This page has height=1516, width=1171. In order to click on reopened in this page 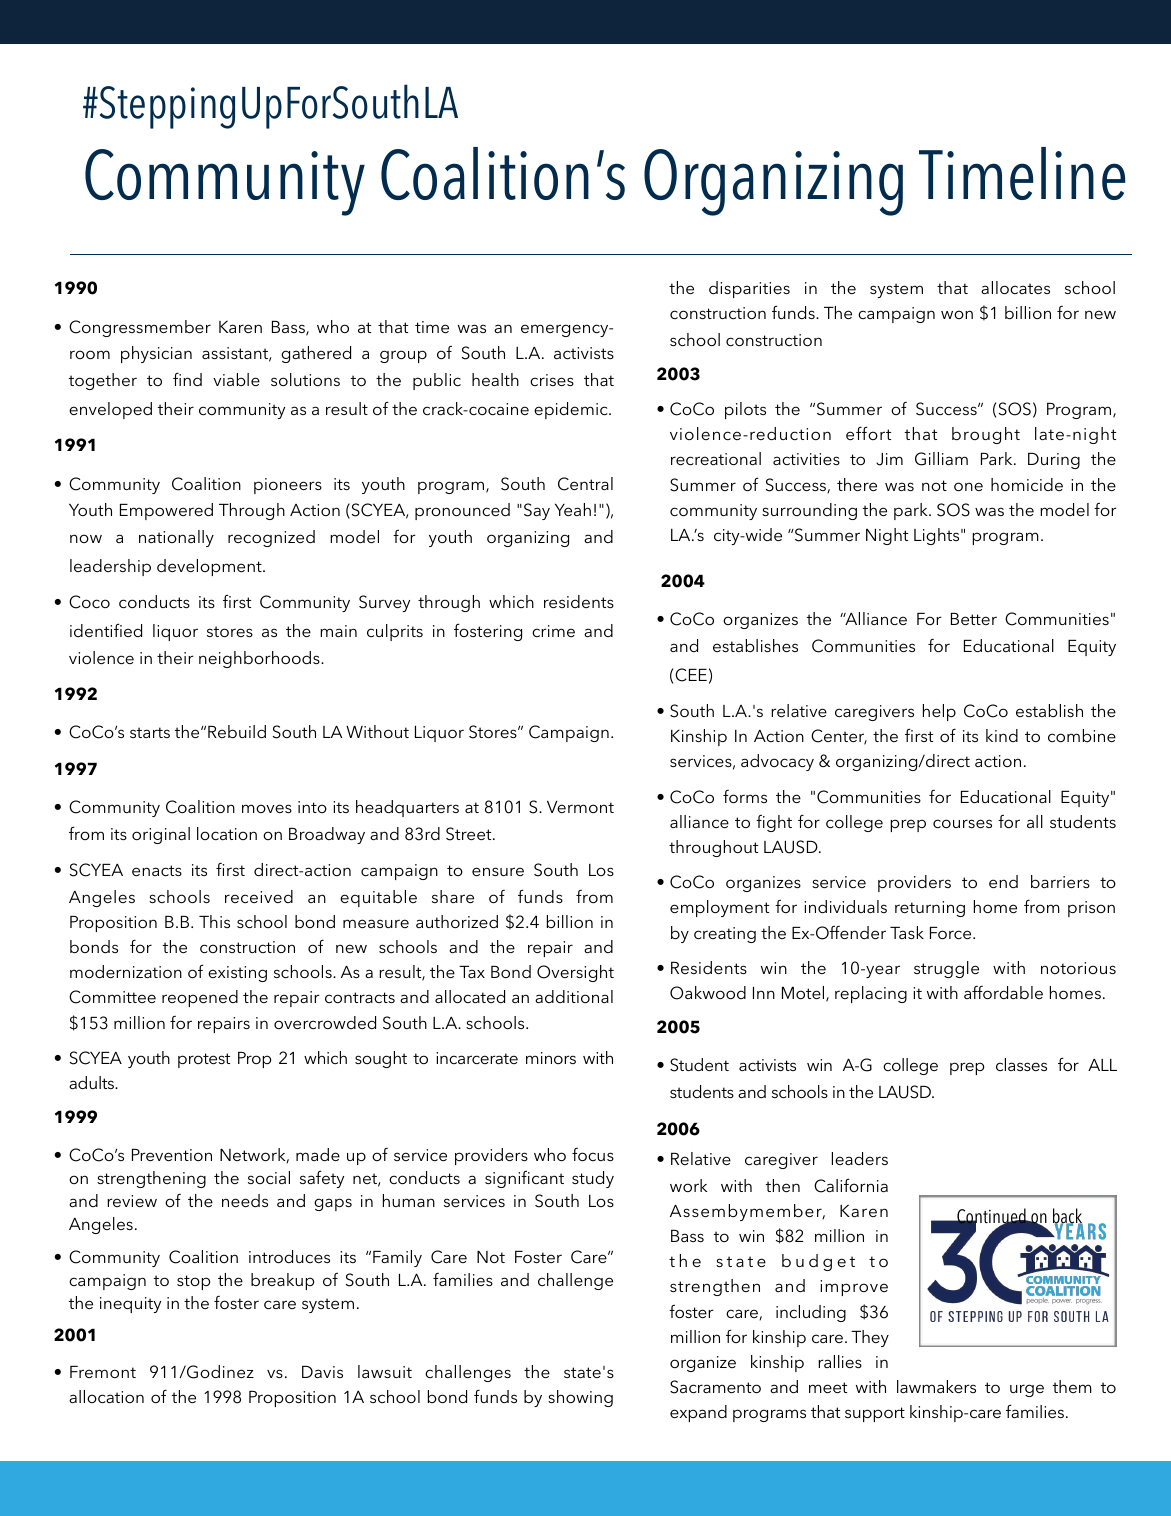, I will do `click(200, 998)`.
